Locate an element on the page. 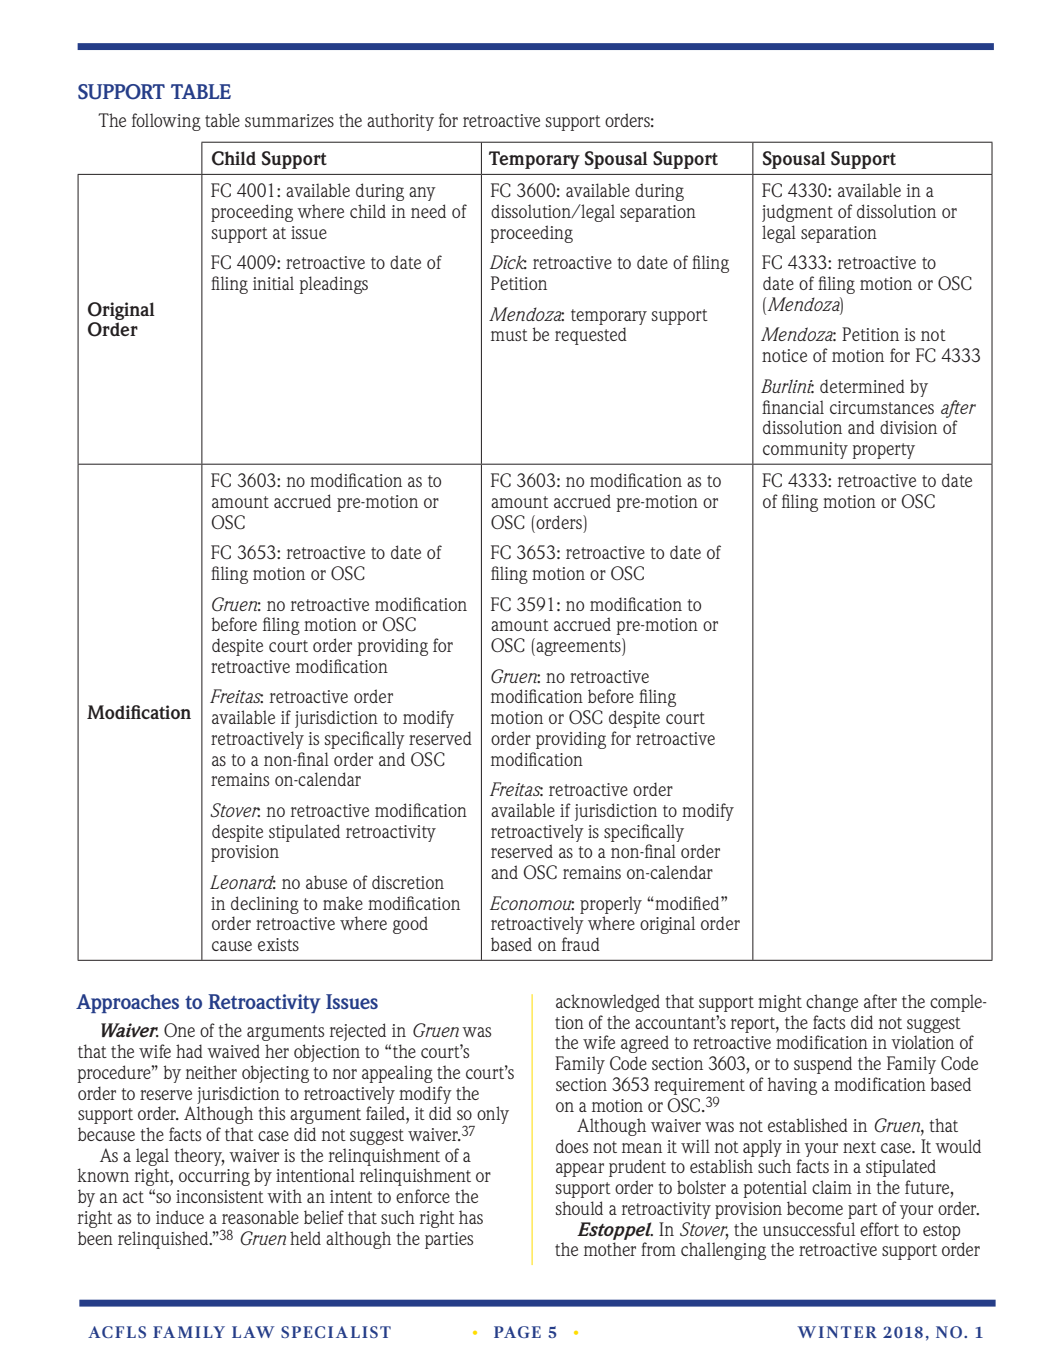 This document has height=1367, width=1056. fraud is located at coordinates (581, 944).
